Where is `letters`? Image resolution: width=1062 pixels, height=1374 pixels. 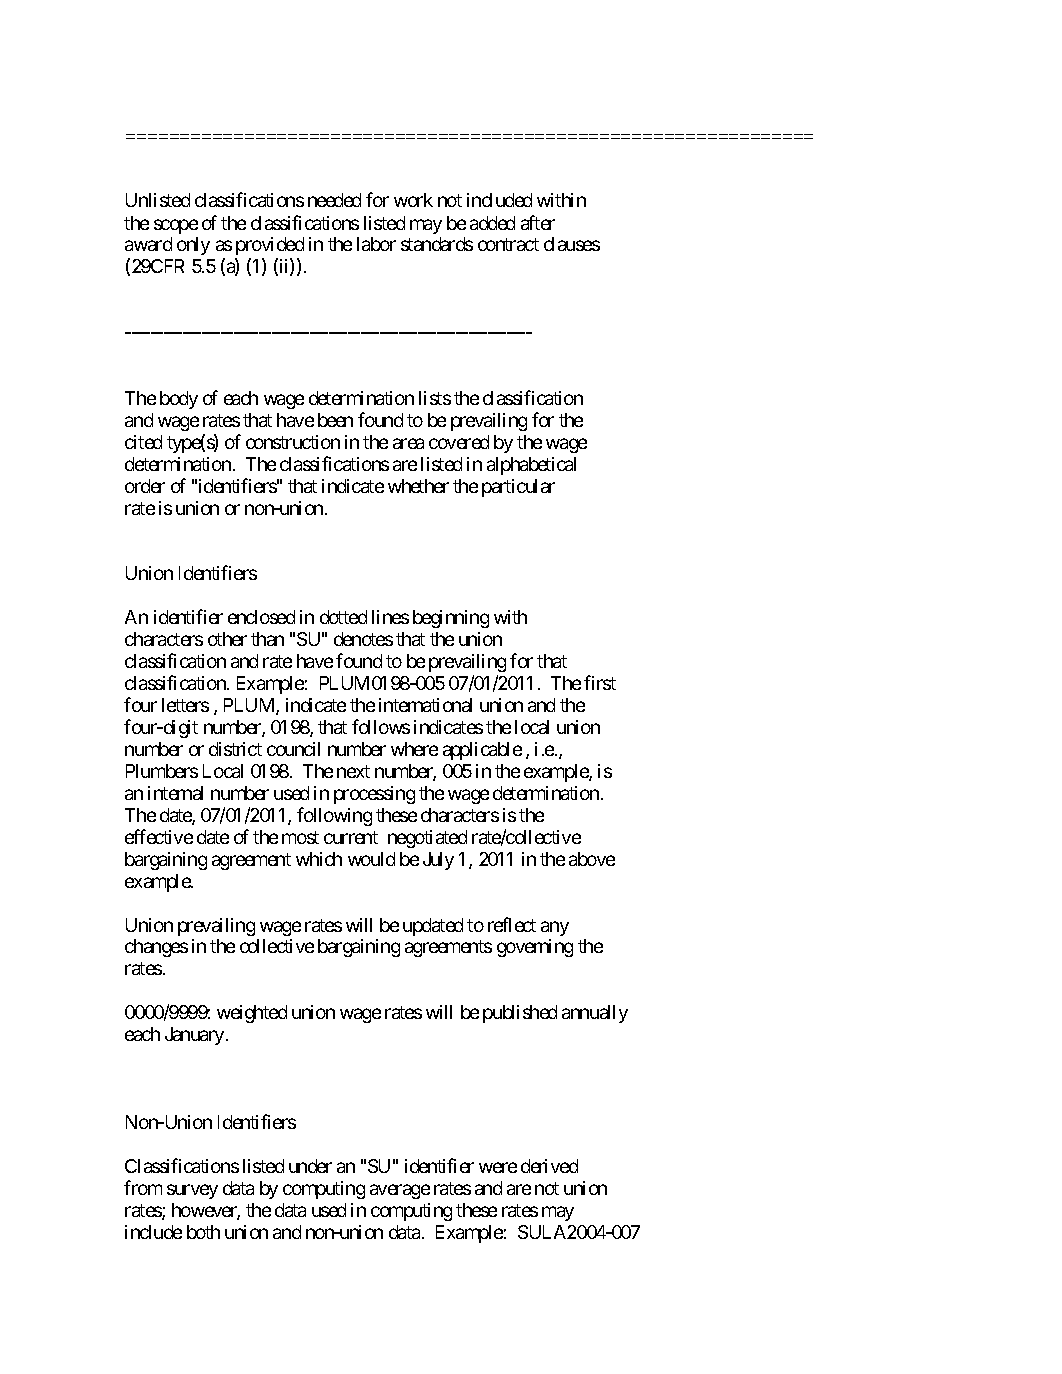
letters is located at coordinates (185, 705).
